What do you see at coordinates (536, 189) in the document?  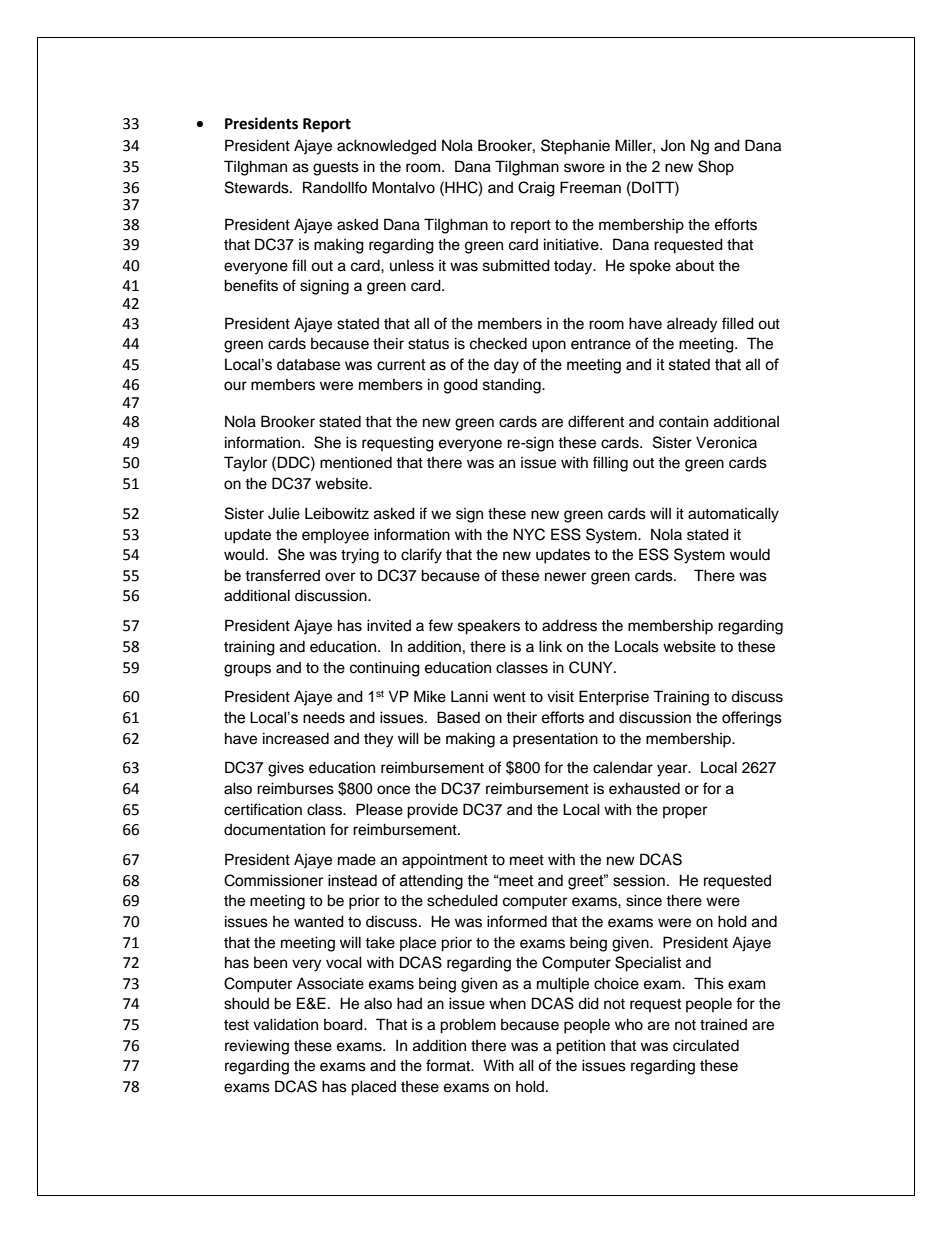 I see `Craig` at bounding box center [536, 189].
